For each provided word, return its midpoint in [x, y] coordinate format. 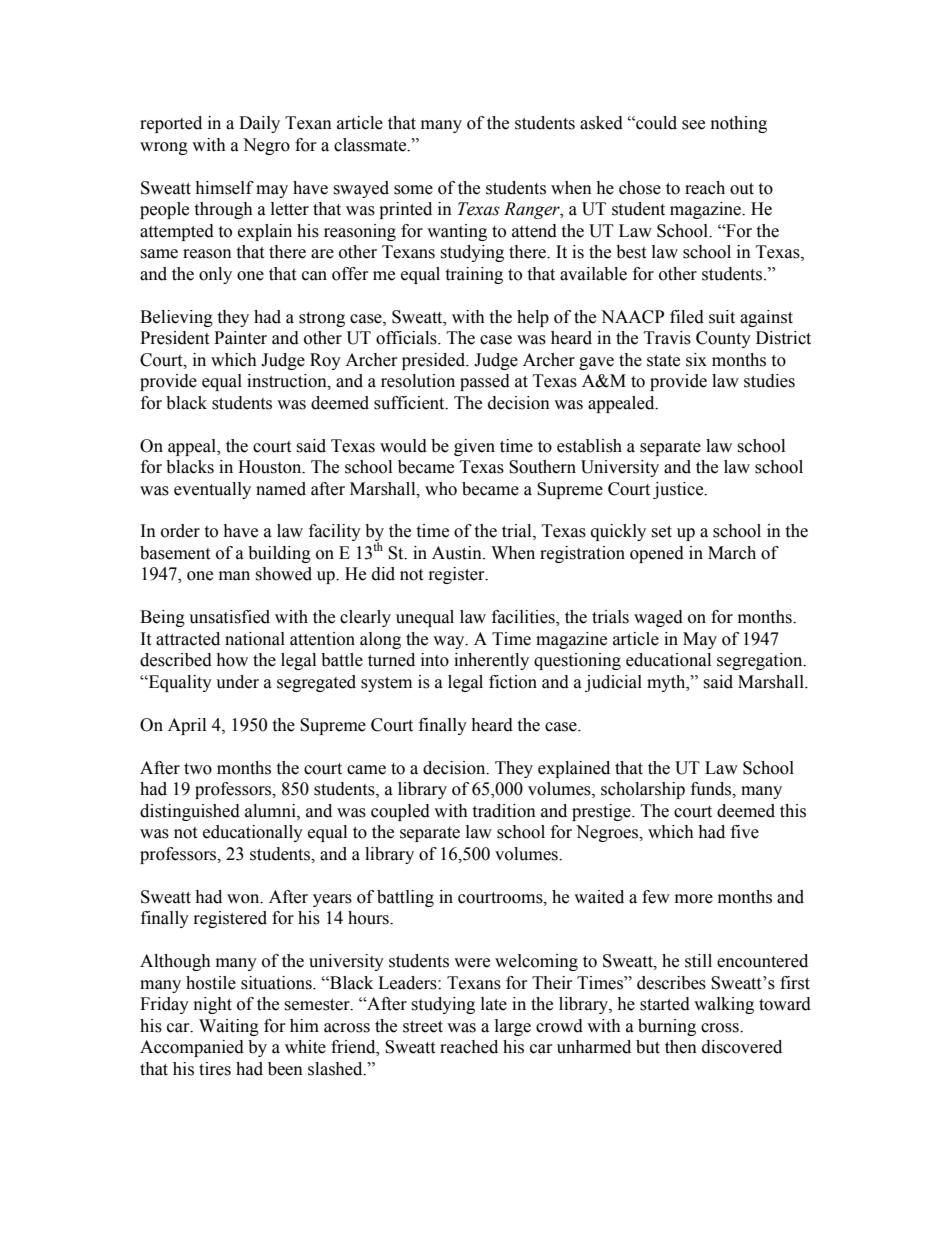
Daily [259, 124]
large [513, 1027]
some [413, 190]
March [732, 553]
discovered [742, 1047]
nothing [739, 124]
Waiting [229, 1027]
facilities [524, 618]
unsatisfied [229, 617]
